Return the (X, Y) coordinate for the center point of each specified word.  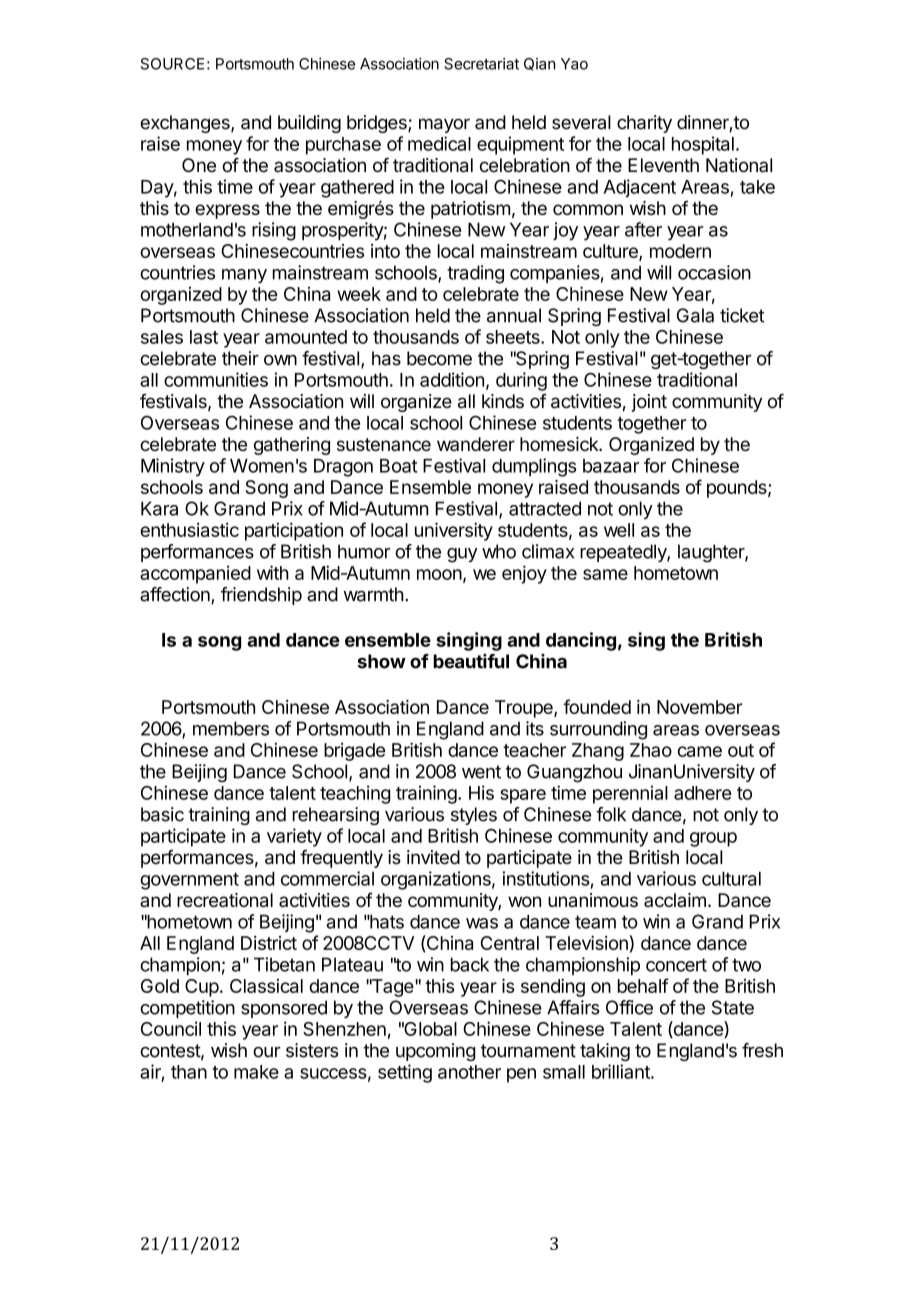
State (733, 1007)
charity (644, 124)
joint (649, 403)
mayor (444, 125)
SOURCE (172, 64)
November (700, 707)
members (231, 728)
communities (216, 379)
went (481, 772)
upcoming (435, 1052)
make (256, 1072)
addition (452, 379)
